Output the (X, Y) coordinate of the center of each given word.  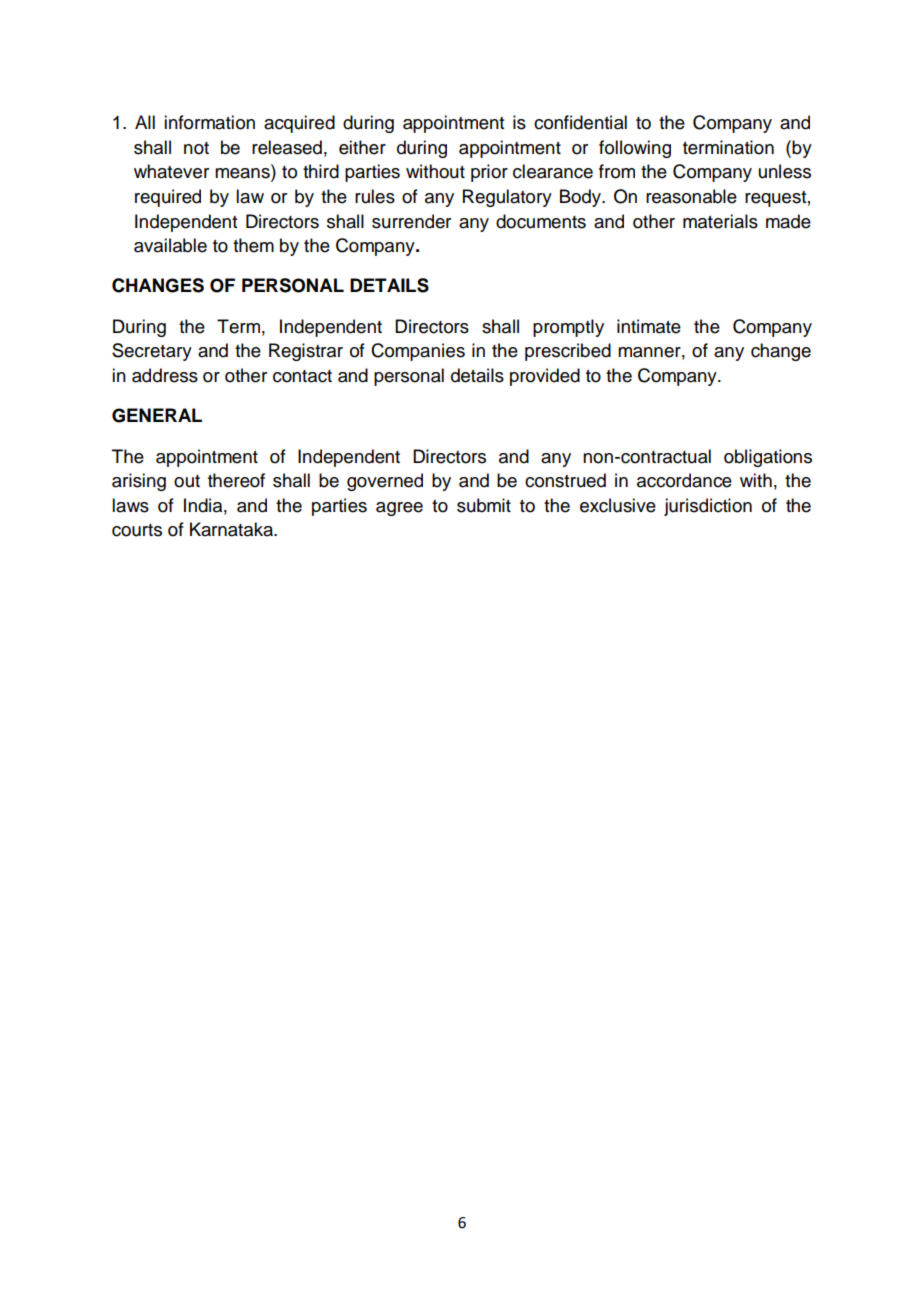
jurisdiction (708, 507)
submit (484, 505)
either (362, 147)
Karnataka (233, 529)
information (209, 122)
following (635, 149)
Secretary (152, 352)
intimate (649, 326)
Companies (418, 352)
